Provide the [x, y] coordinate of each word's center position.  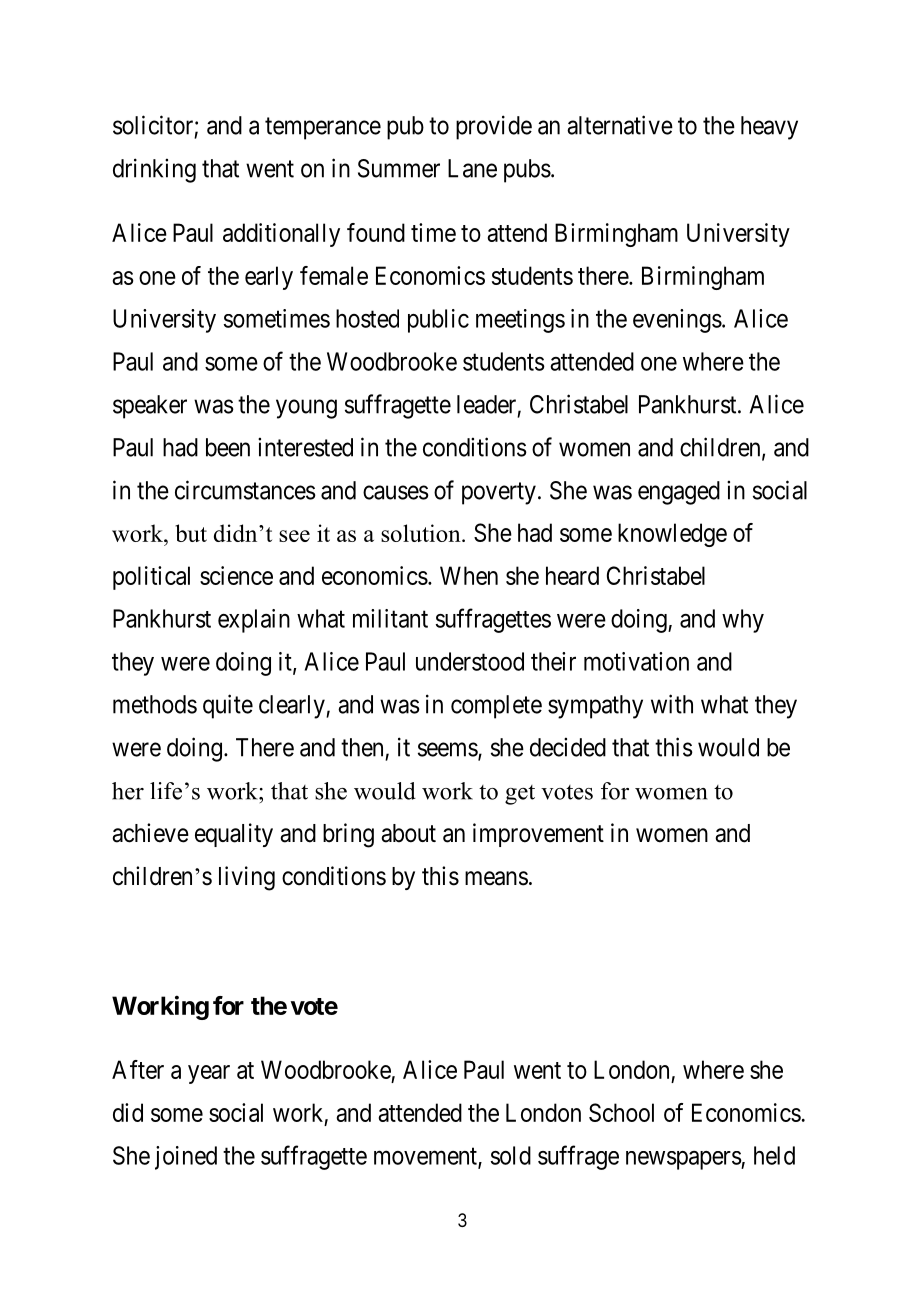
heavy [769, 128]
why [743, 621]
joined [186, 1158]
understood [470, 661]
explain [254, 621]
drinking [154, 170]
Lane [472, 168]
